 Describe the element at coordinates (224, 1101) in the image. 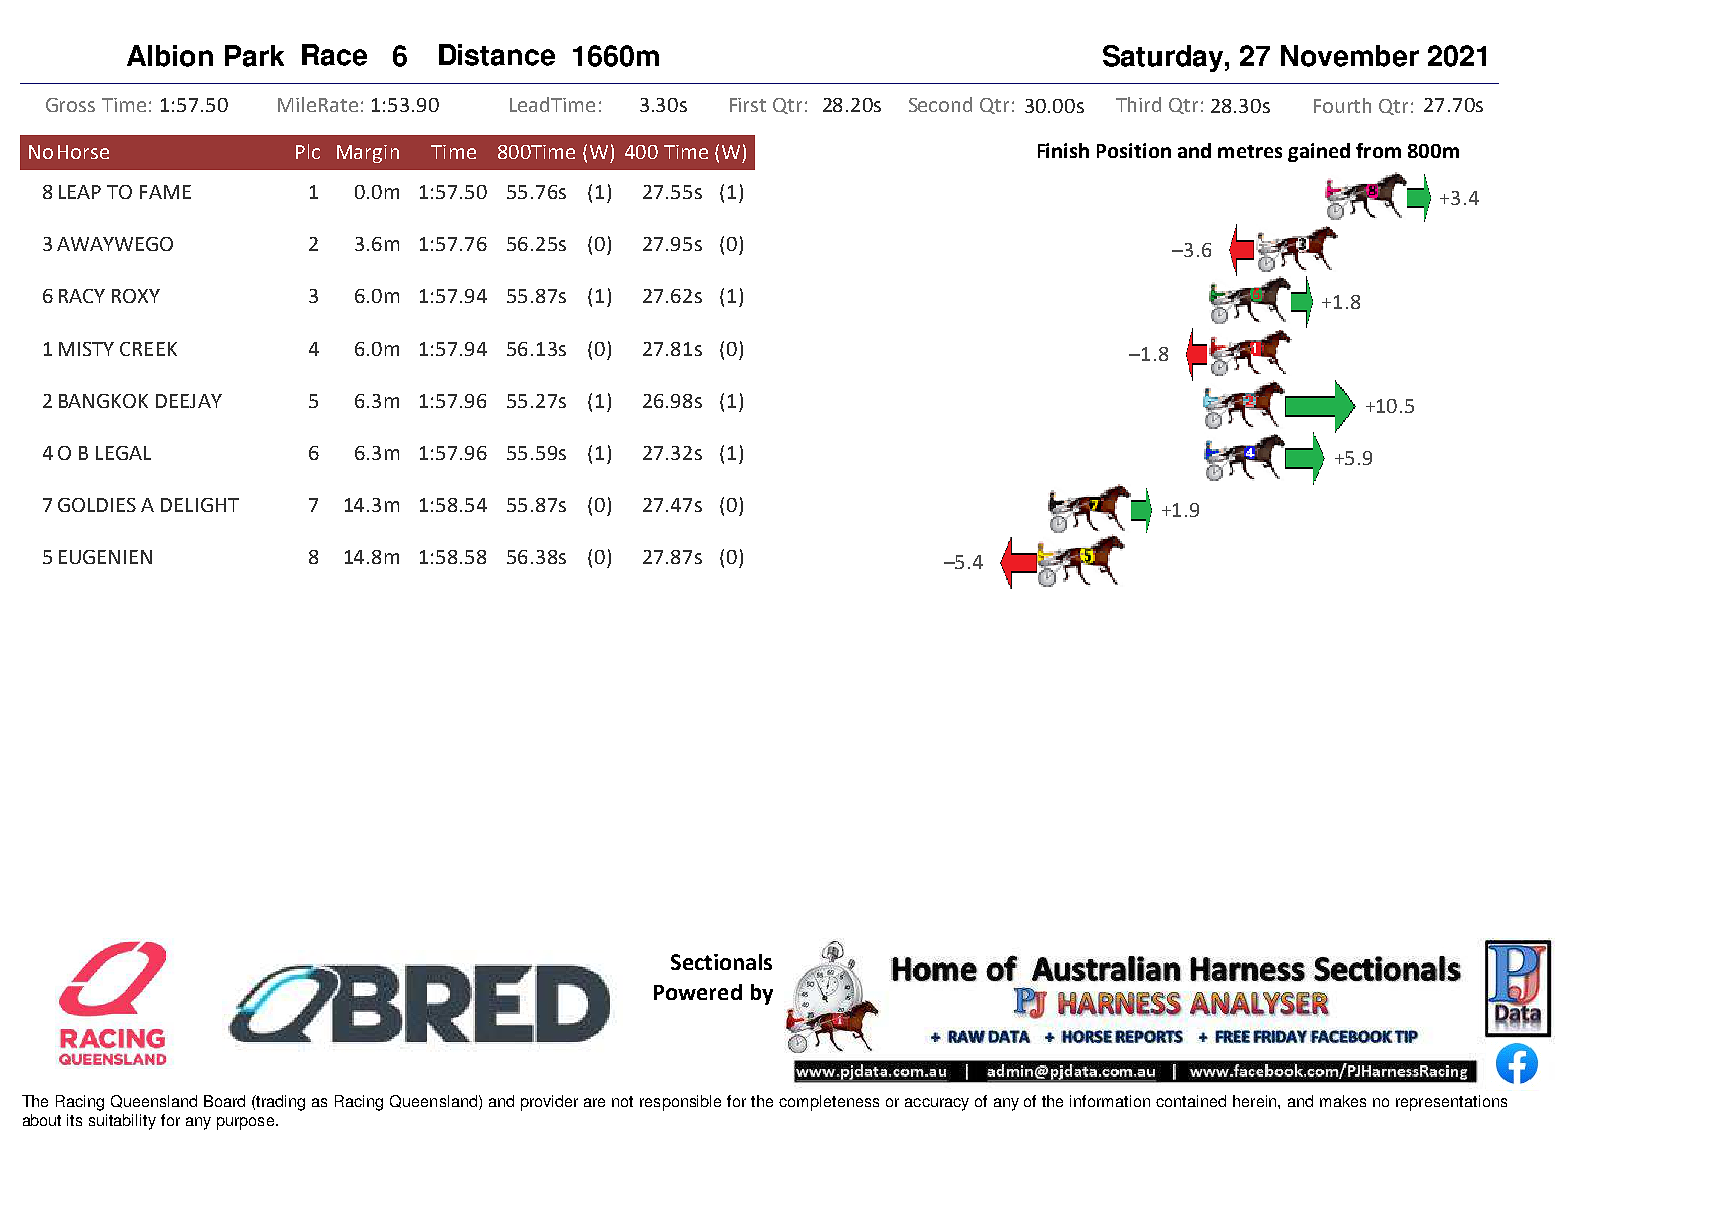

I see `Board` at that location.
